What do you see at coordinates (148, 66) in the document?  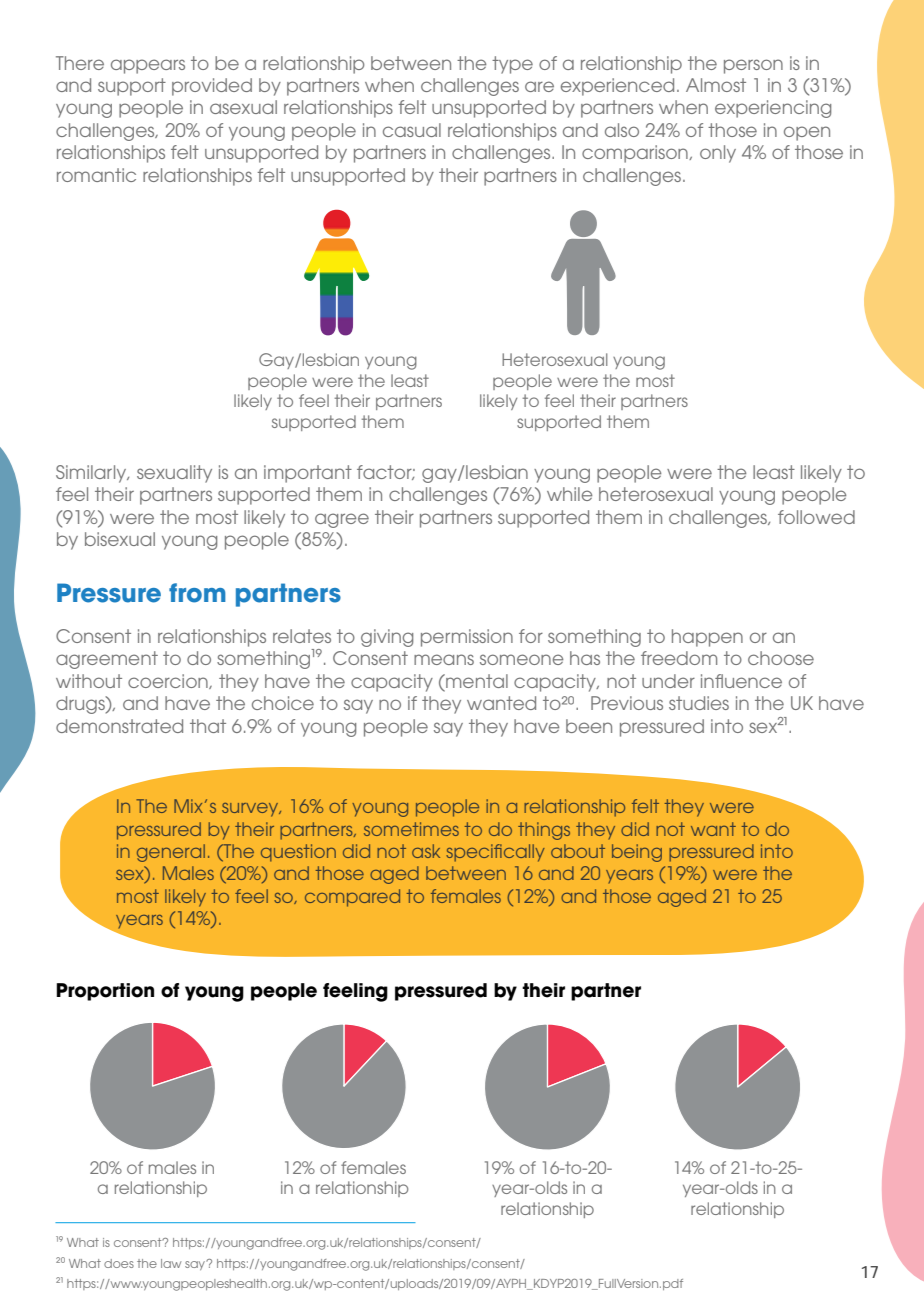 I see `appears` at bounding box center [148, 66].
